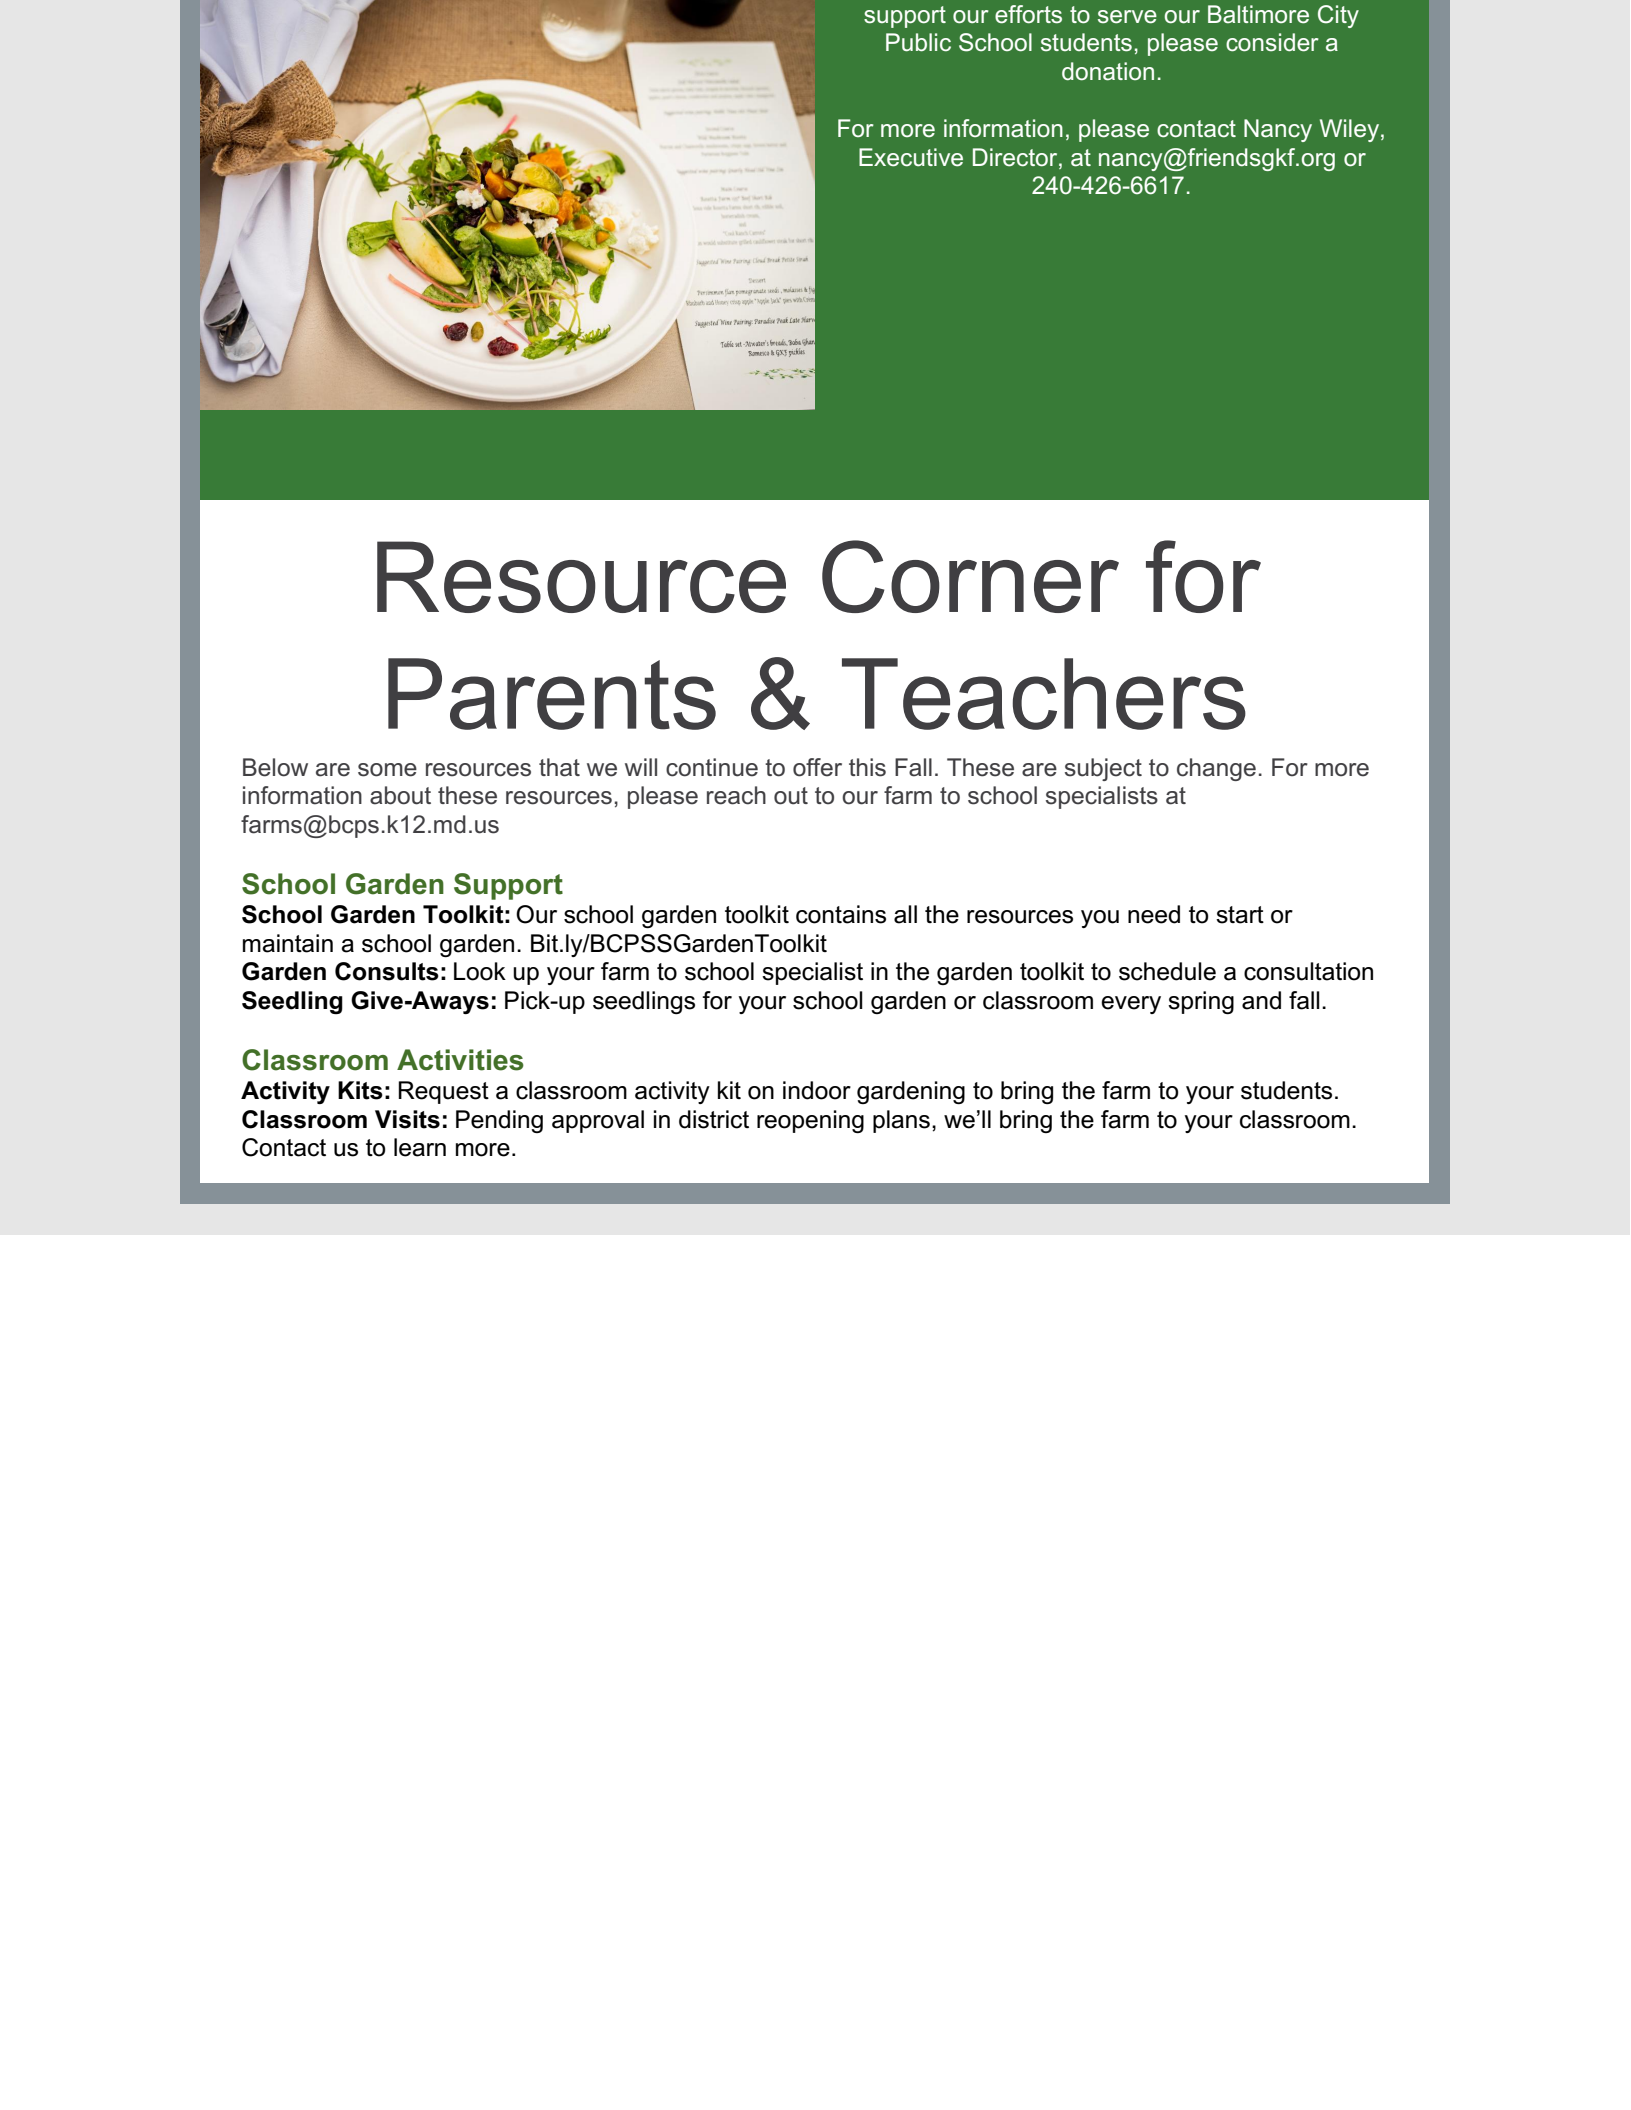 Image resolution: width=1631 pixels, height=2110 pixels. I want to click on Parents, so click(552, 694).
